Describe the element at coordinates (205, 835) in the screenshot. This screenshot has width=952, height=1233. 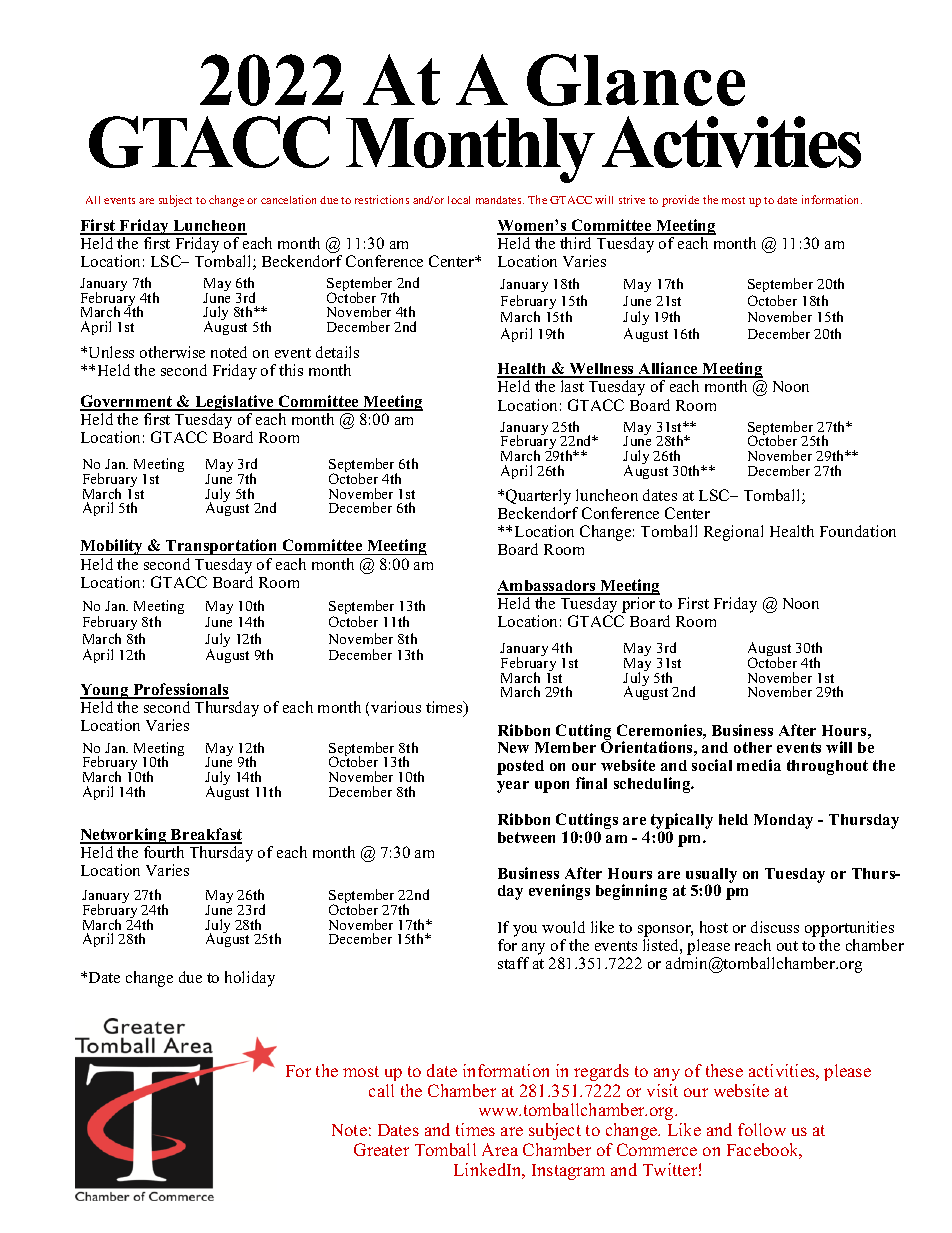
I see `Breakfast` at that location.
